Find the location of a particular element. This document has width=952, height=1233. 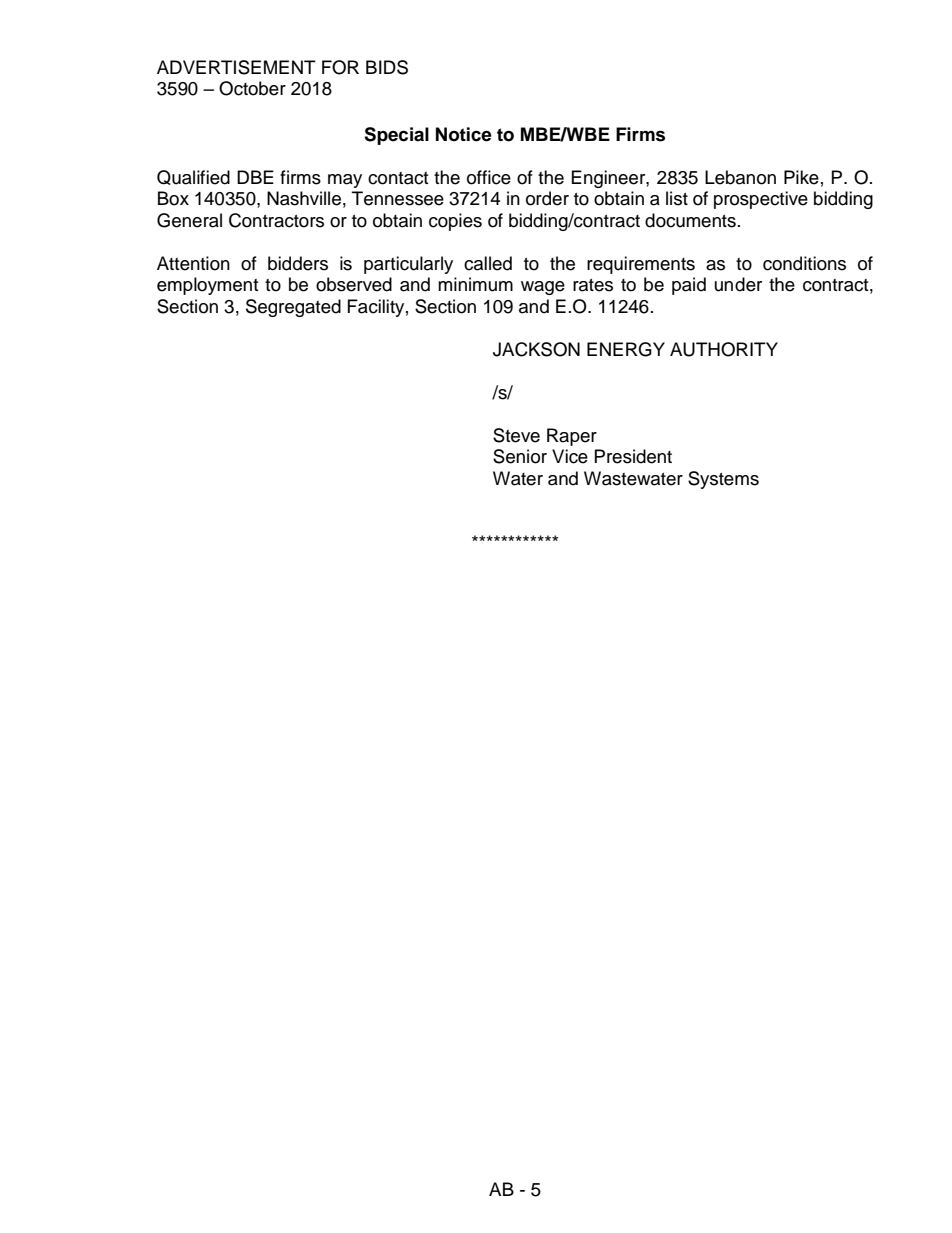

copies is located at coordinates (455, 222).
